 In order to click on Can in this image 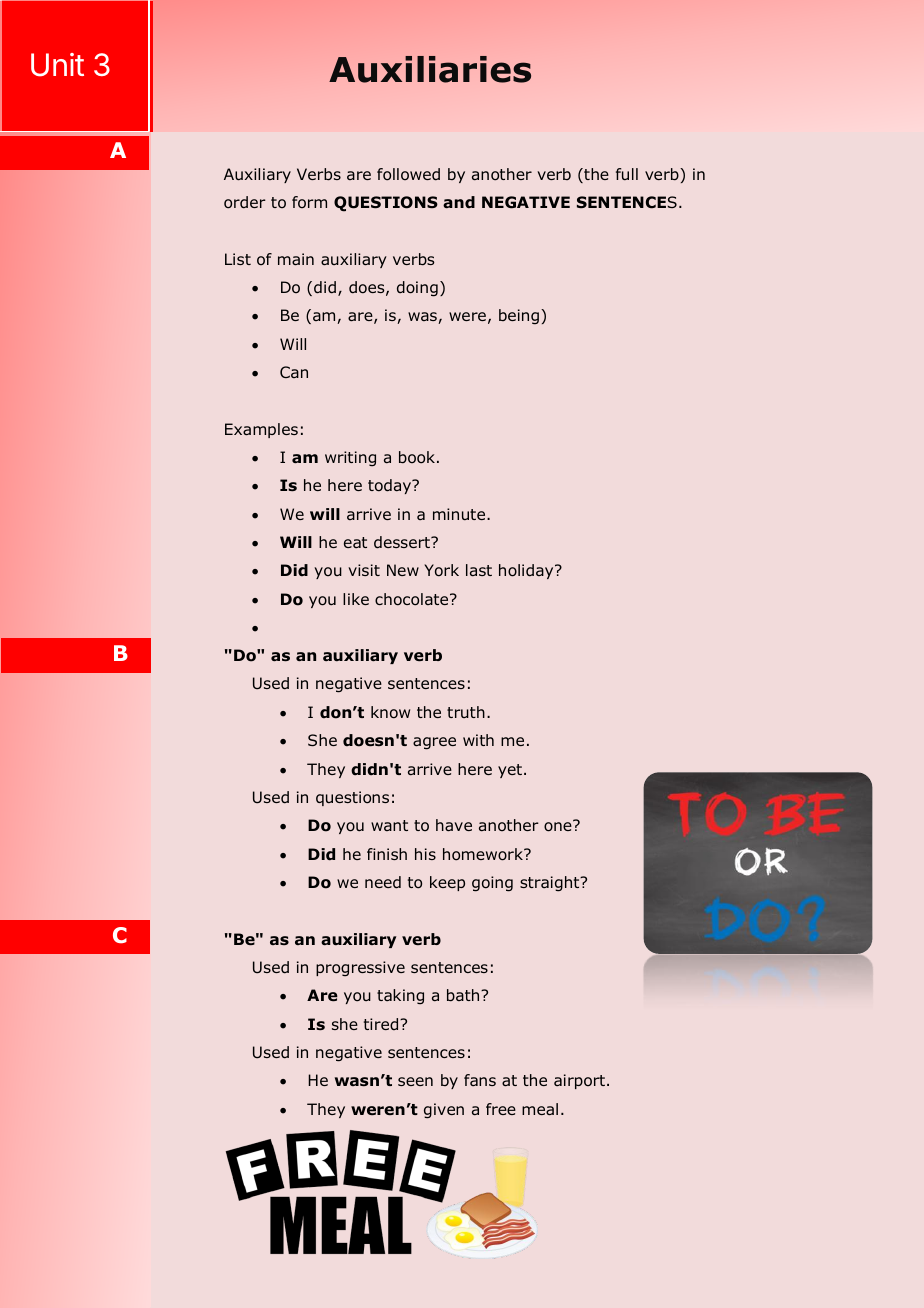, I will do `click(294, 372)`.
